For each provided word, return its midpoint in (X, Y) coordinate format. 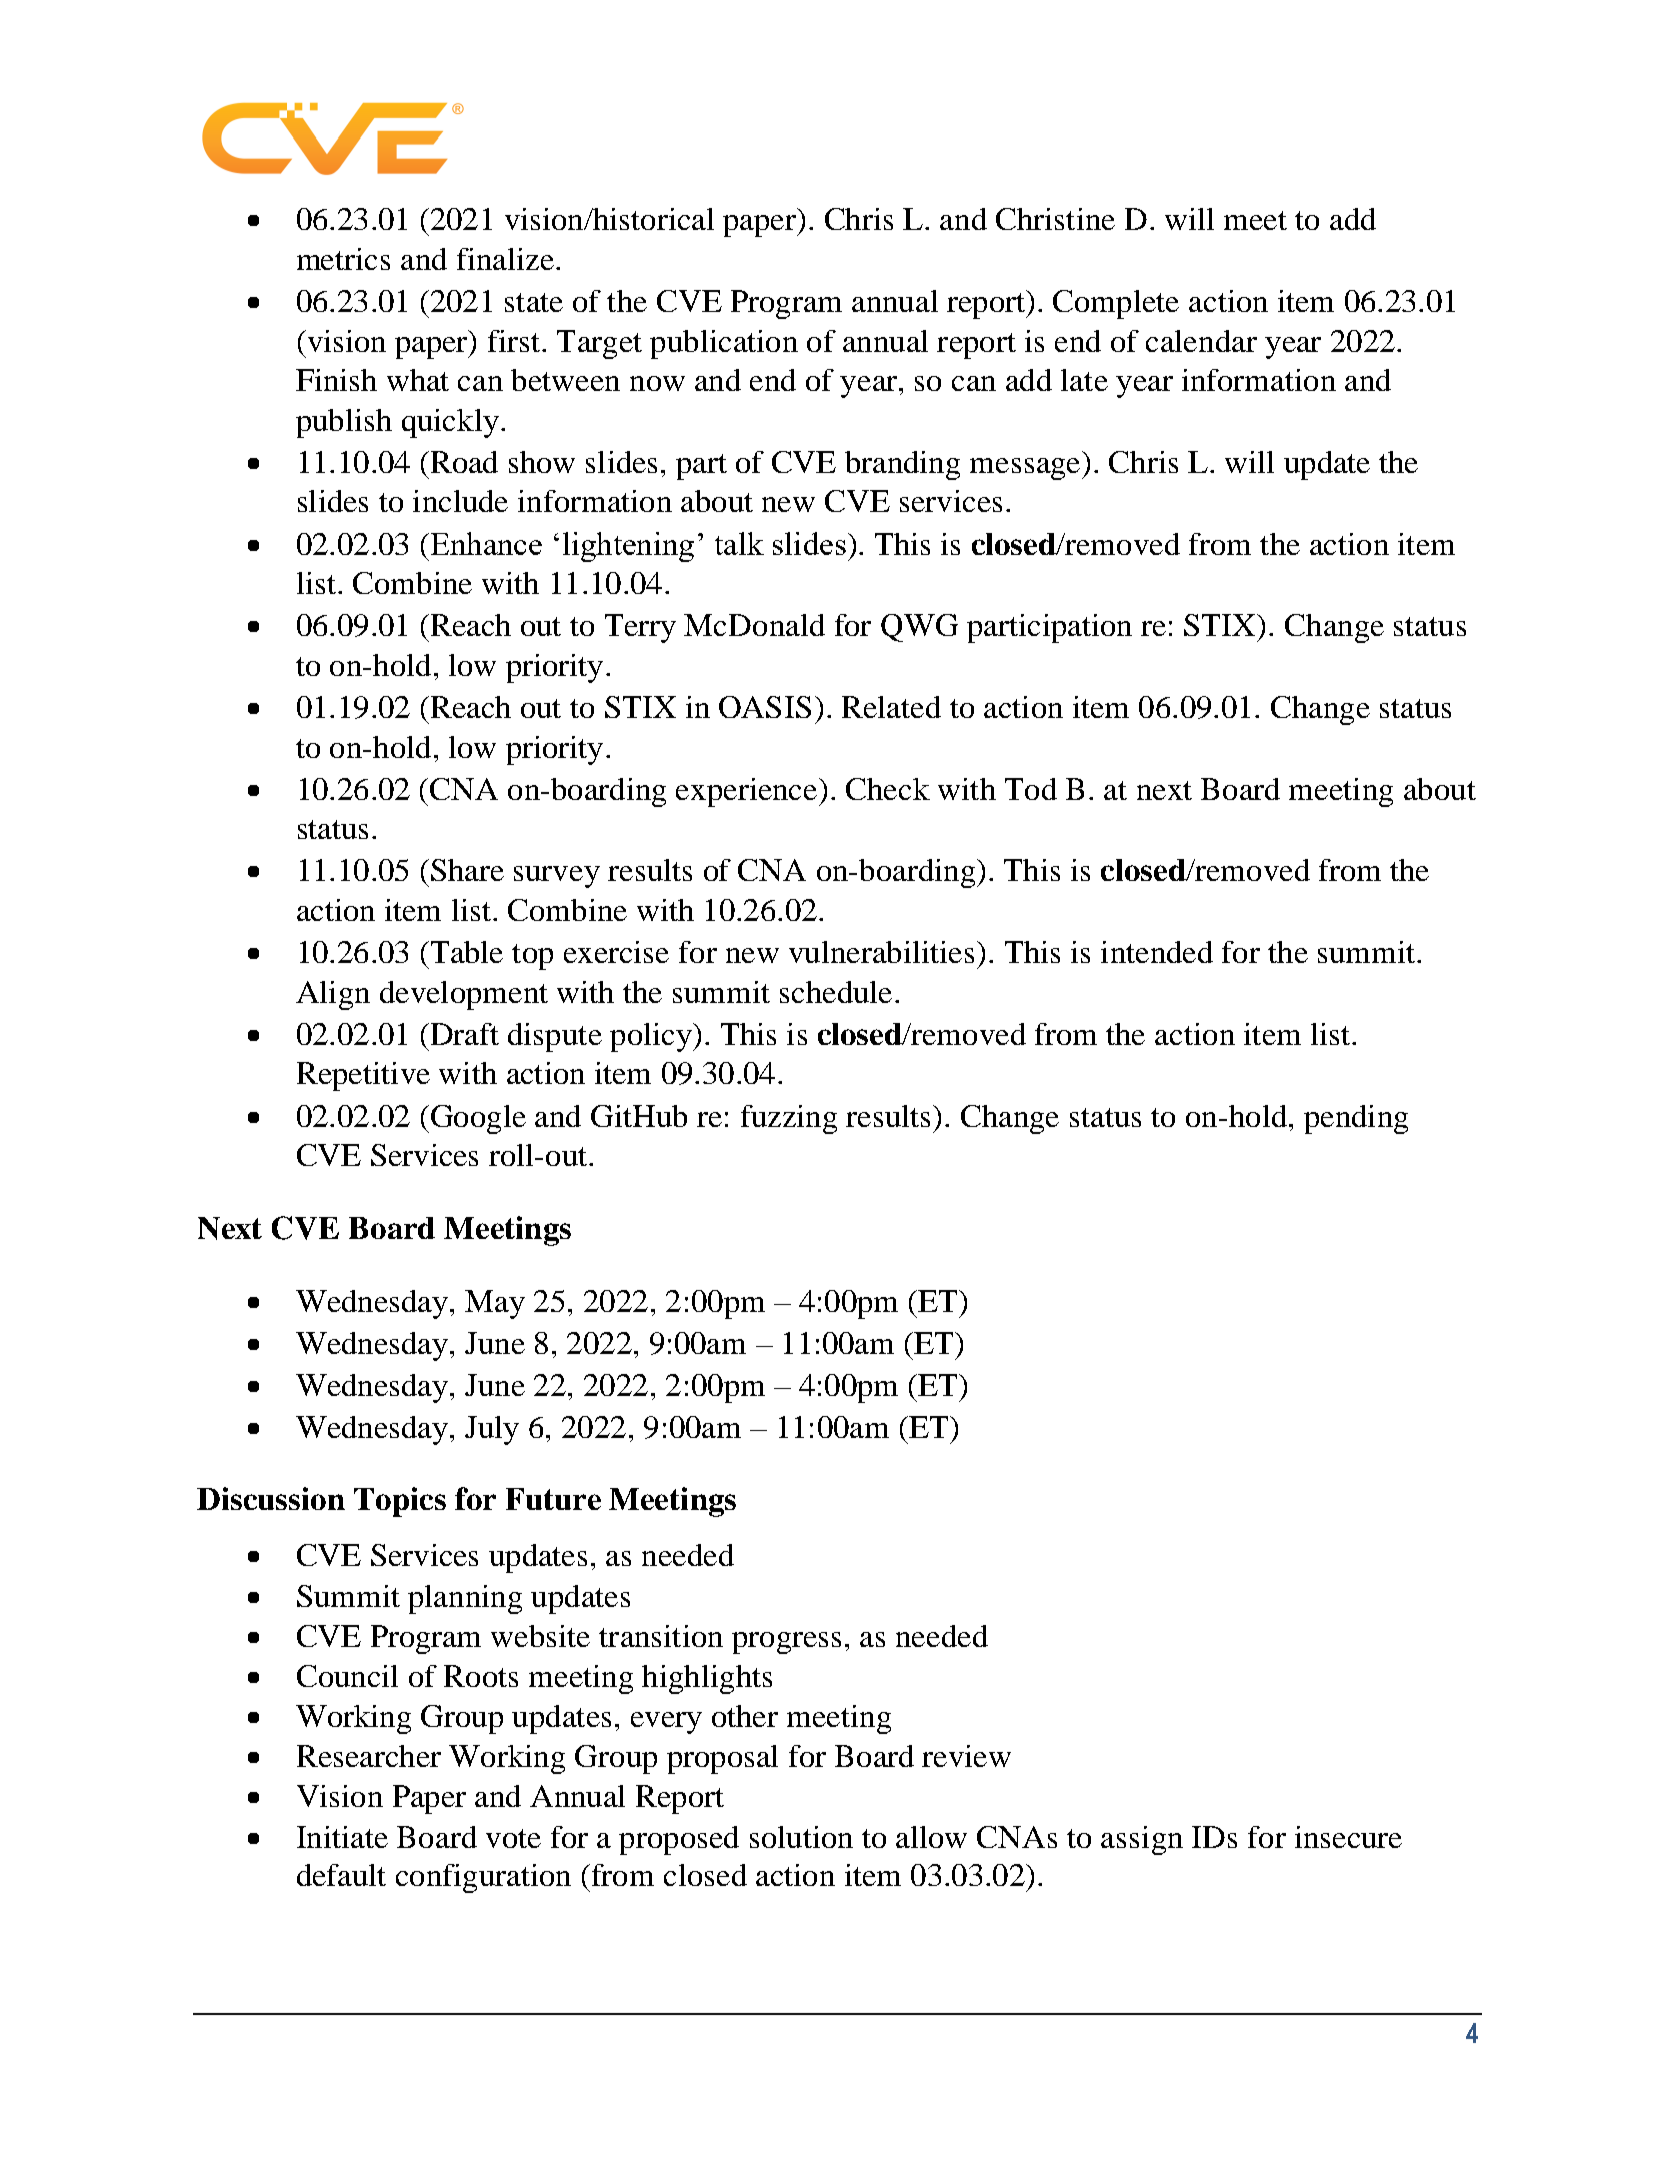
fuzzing (789, 1119)
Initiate (342, 1837)
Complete (1116, 304)
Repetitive (363, 1076)
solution (801, 1837)
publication (724, 344)
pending (1356, 1119)
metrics (343, 259)
